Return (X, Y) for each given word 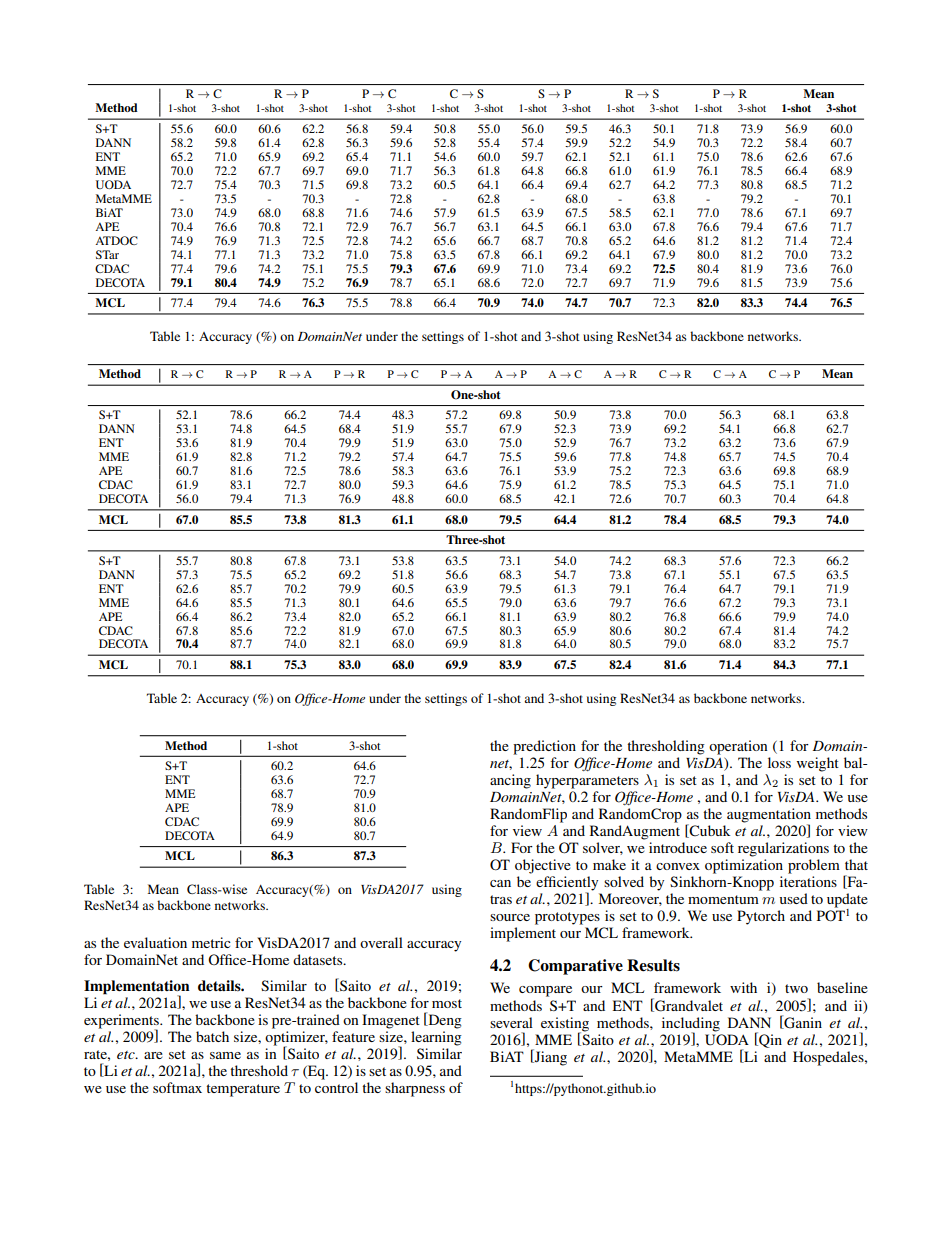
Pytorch (761, 917)
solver (603, 848)
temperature (243, 1090)
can (500, 883)
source (510, 917)
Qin (769, 1040)
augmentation (769, 816)
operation (738, 747)
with (743, 987)
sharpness (415, 1089)
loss (779, 762)
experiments (122, 1022)
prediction (544, 747)
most (447, 1003)
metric (211, 942)
